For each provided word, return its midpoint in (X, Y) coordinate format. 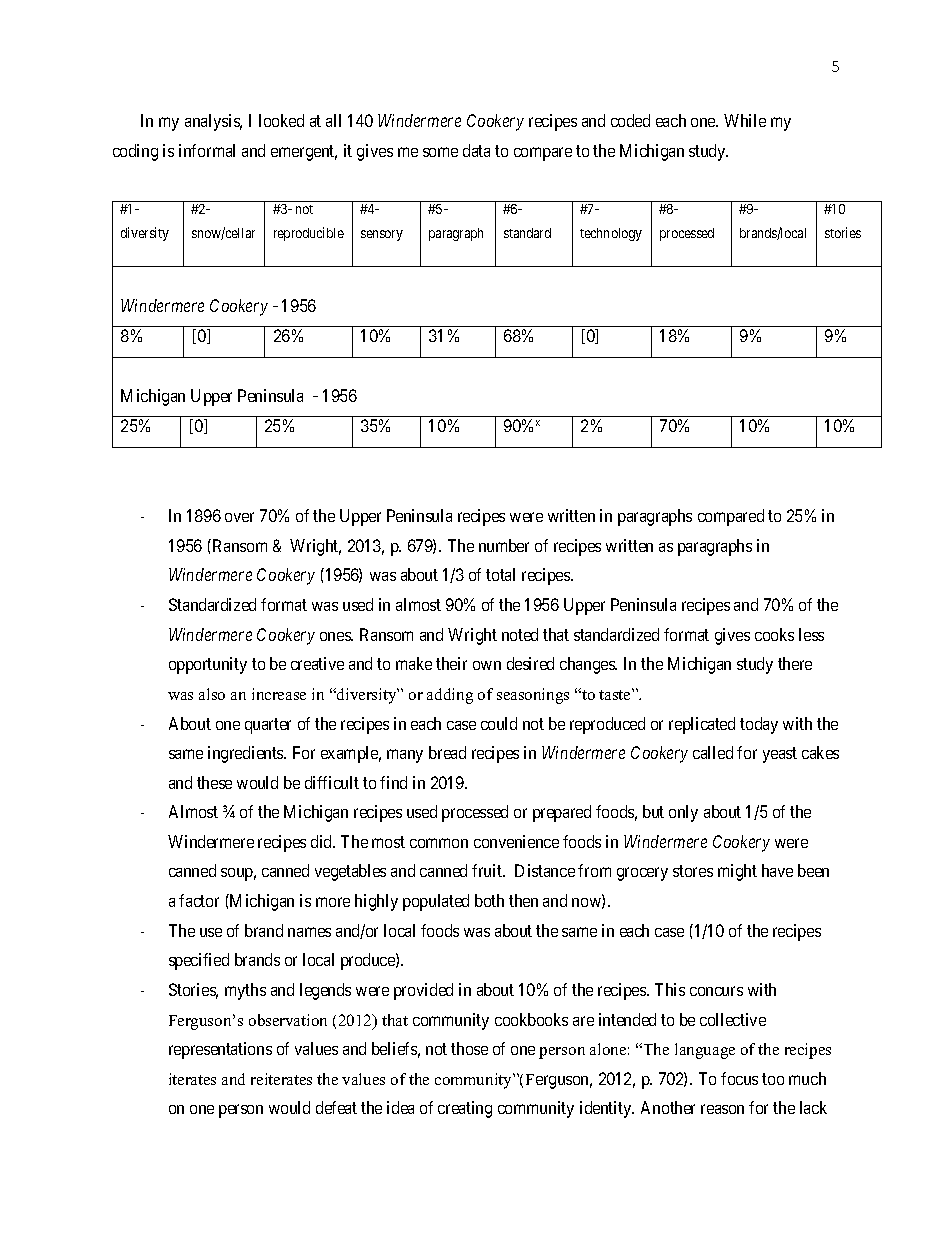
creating (465, 1109)
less (811, 634)
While (745, 120)
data (476, 150)
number (504, 545)
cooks (774, 634)
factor (199, 900)
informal (207, 150)
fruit (488, 870)
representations (220, 1050)
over (239, 517)
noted (520, 634)
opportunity (208, 665)
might (737, 872)
